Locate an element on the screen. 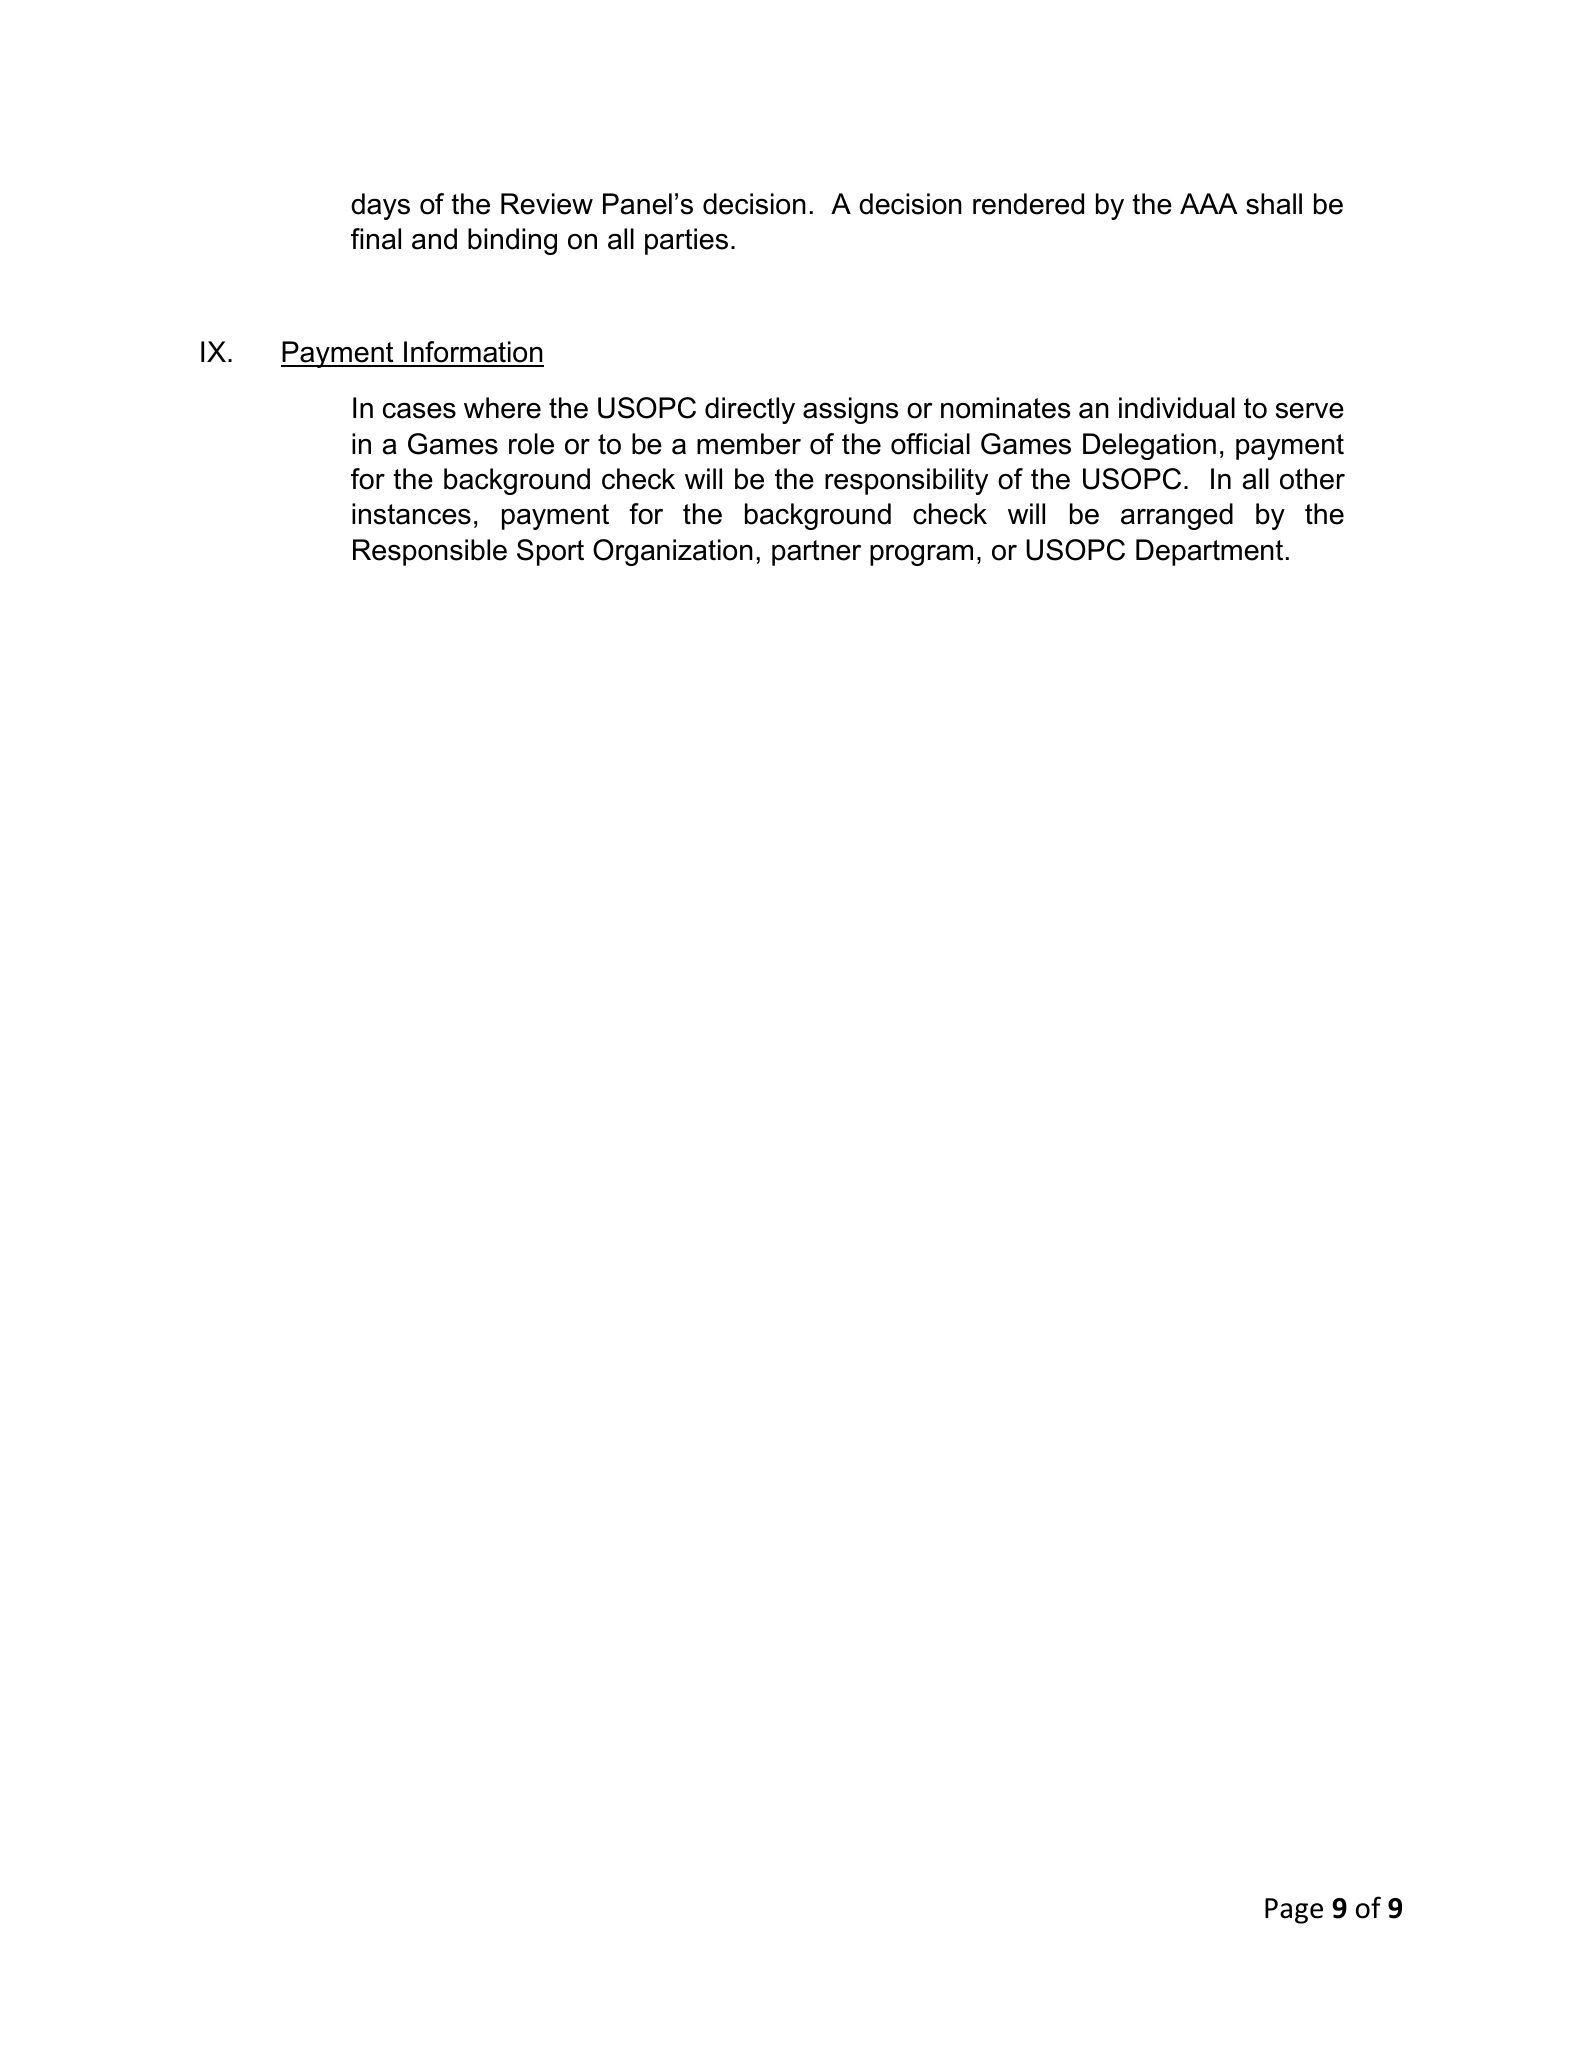 The height and width of the screenshot is (2058, 1590). Department is located at coordinates (1209, 552).
